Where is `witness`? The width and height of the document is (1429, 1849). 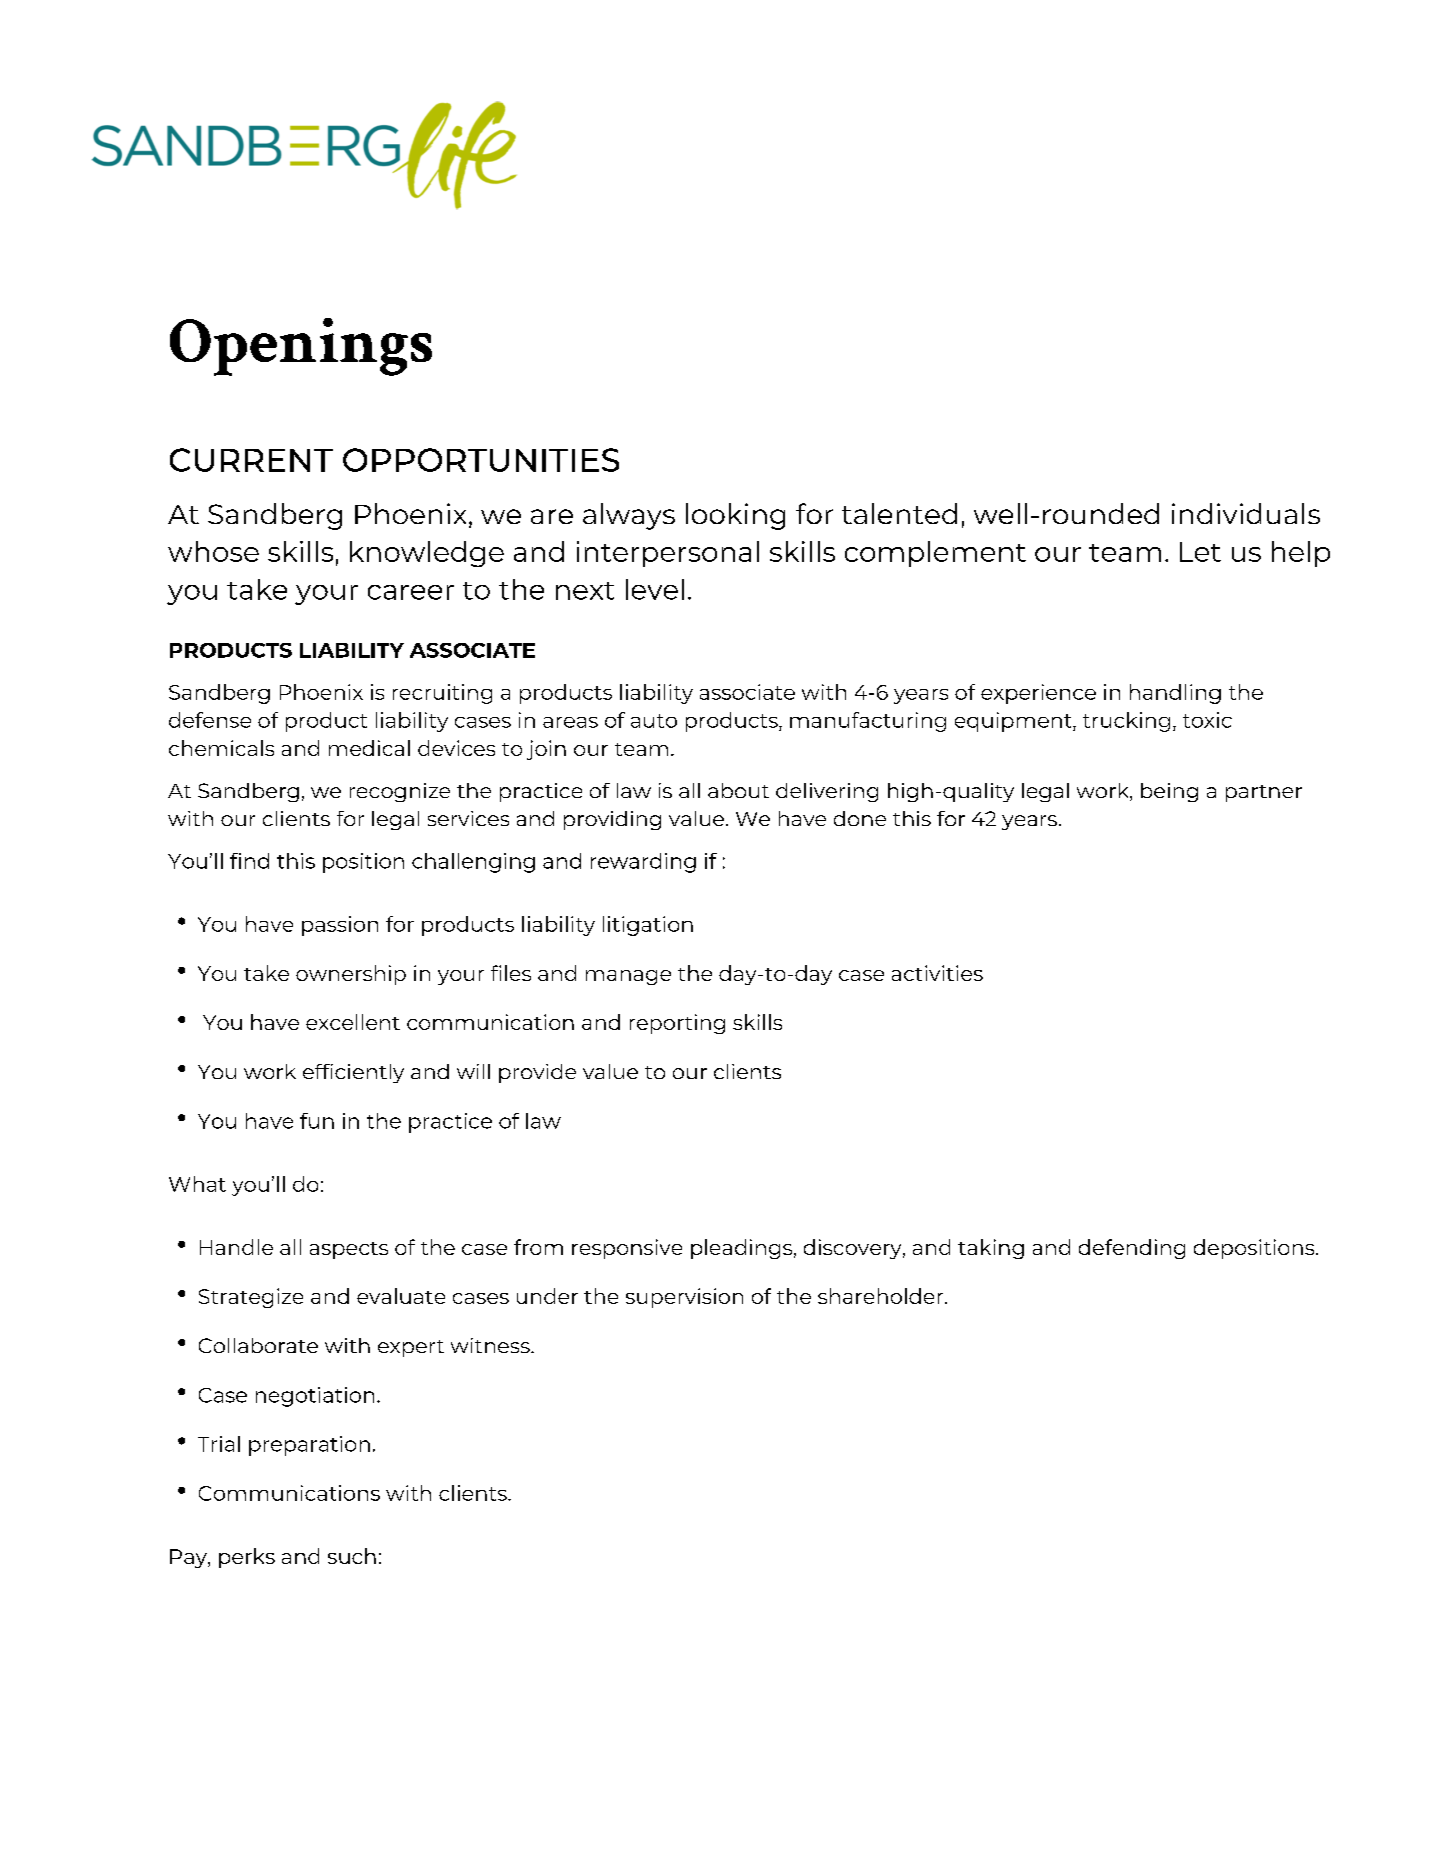 witness is located at coordinates (491, 1345).
